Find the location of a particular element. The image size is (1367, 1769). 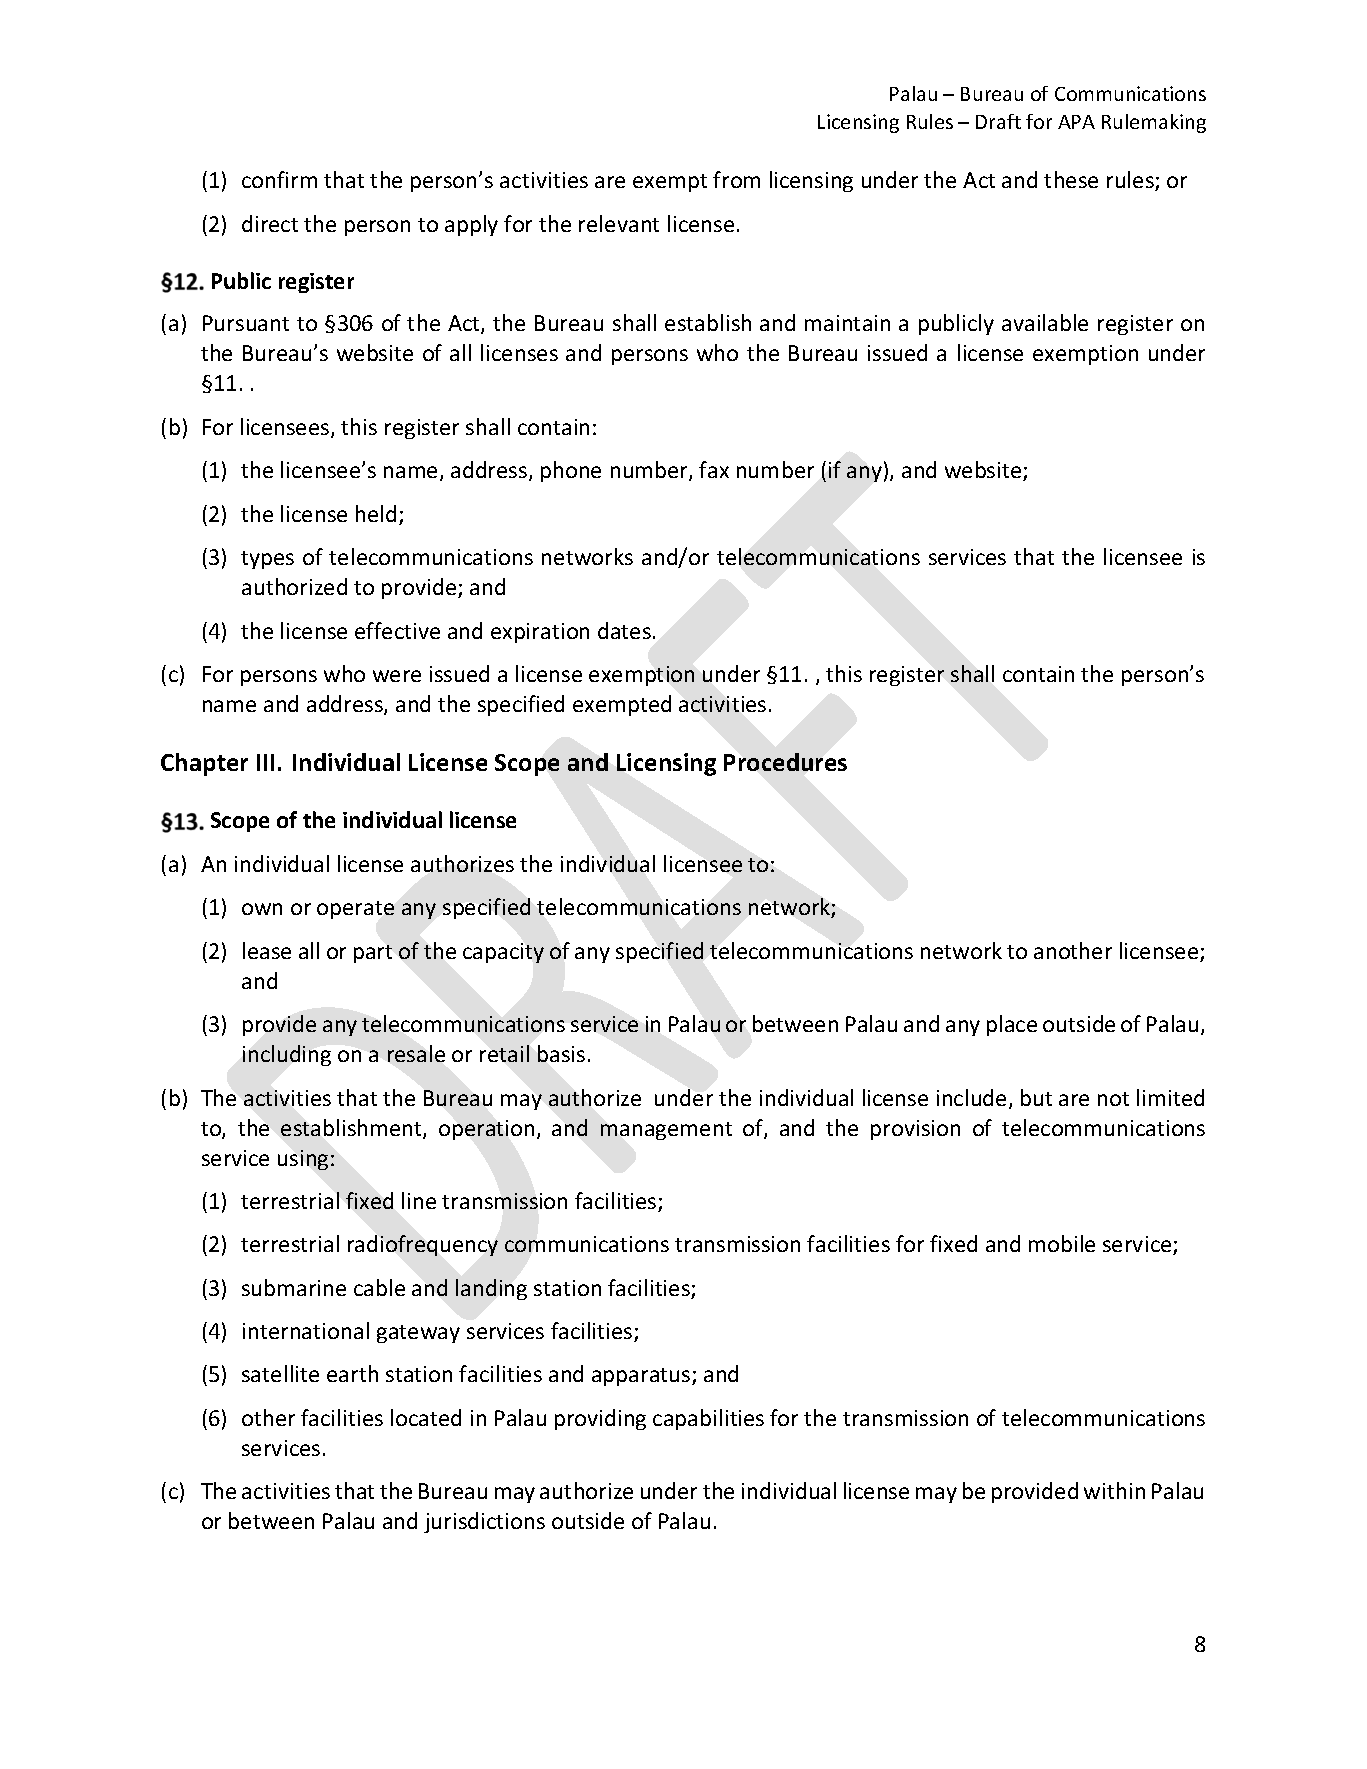

capabilities is located at coordinates (708, 1419).
